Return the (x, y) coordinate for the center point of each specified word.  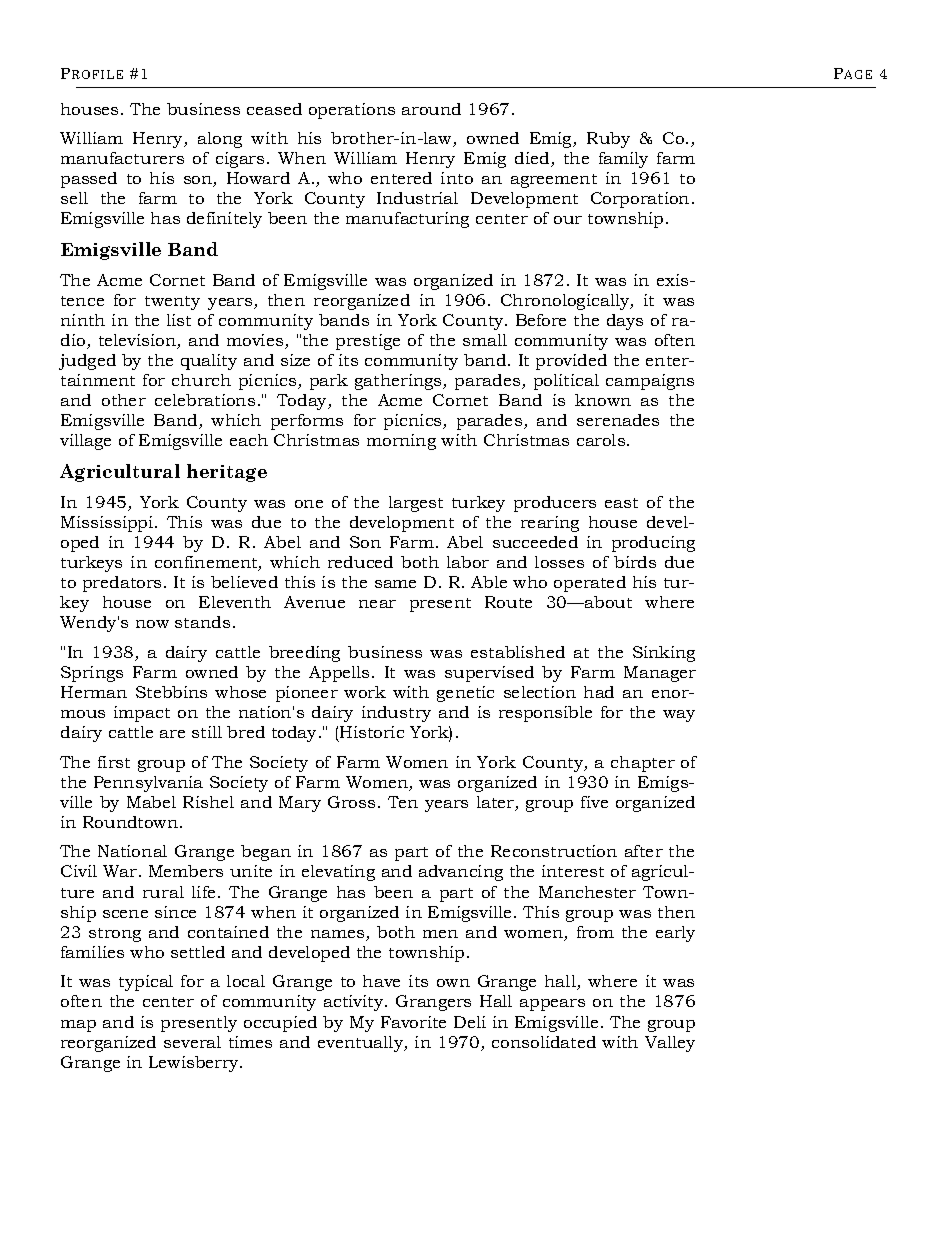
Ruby (608, 140)
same (395, 584)
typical (146, 983)
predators (122, 584)
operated (590, 584)
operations (352, 111)
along (220, 140)
